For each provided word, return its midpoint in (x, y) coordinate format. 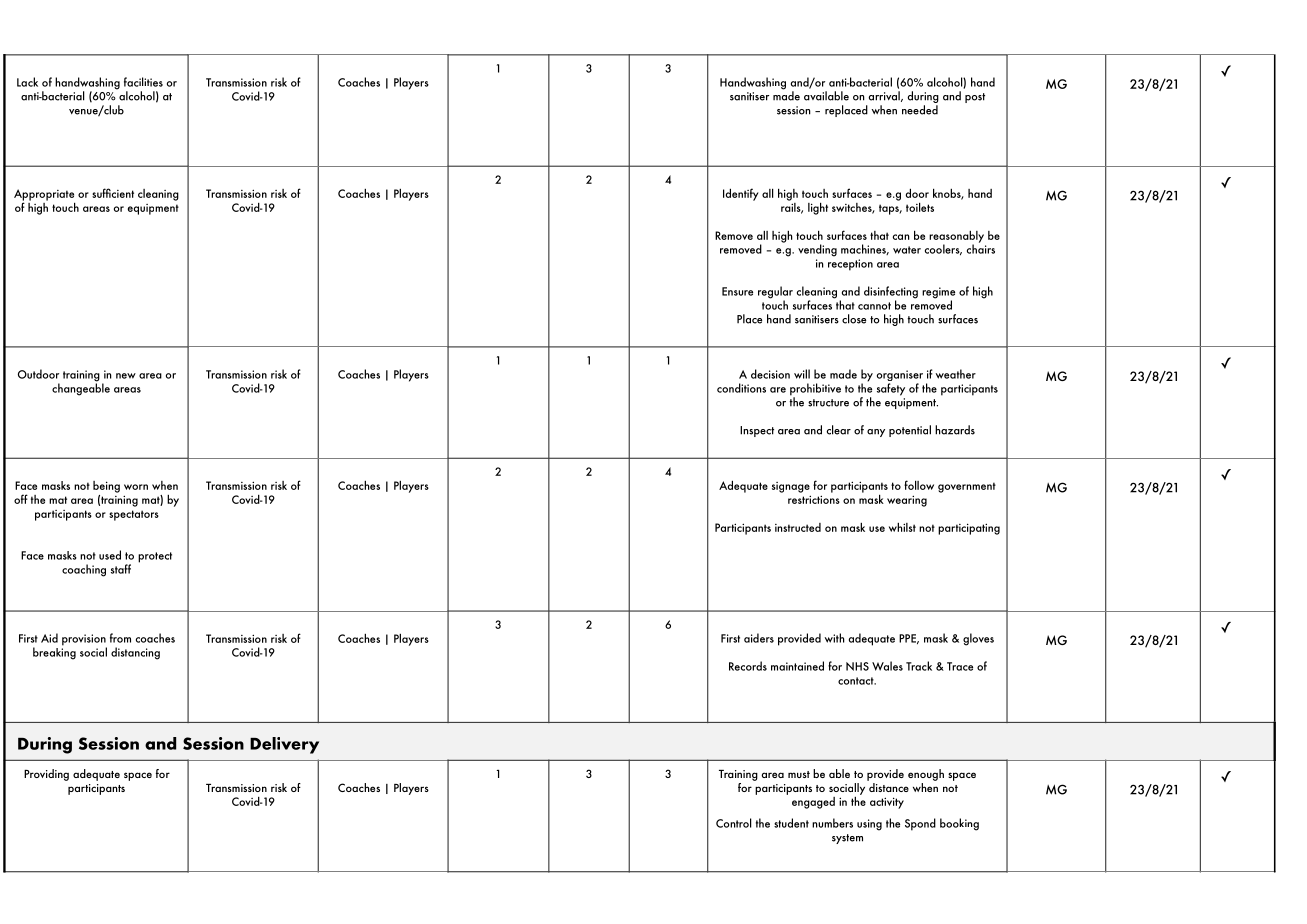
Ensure (737, 291)
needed (920, 110)
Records (748, 666)
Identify (741, 194)
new (126, 376)
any (876, 433)
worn (136, 487)
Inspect (757, 431)
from (120, 638)
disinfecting (891, 293)
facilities (143, 82)
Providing (46, 775)
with (835, 638)
